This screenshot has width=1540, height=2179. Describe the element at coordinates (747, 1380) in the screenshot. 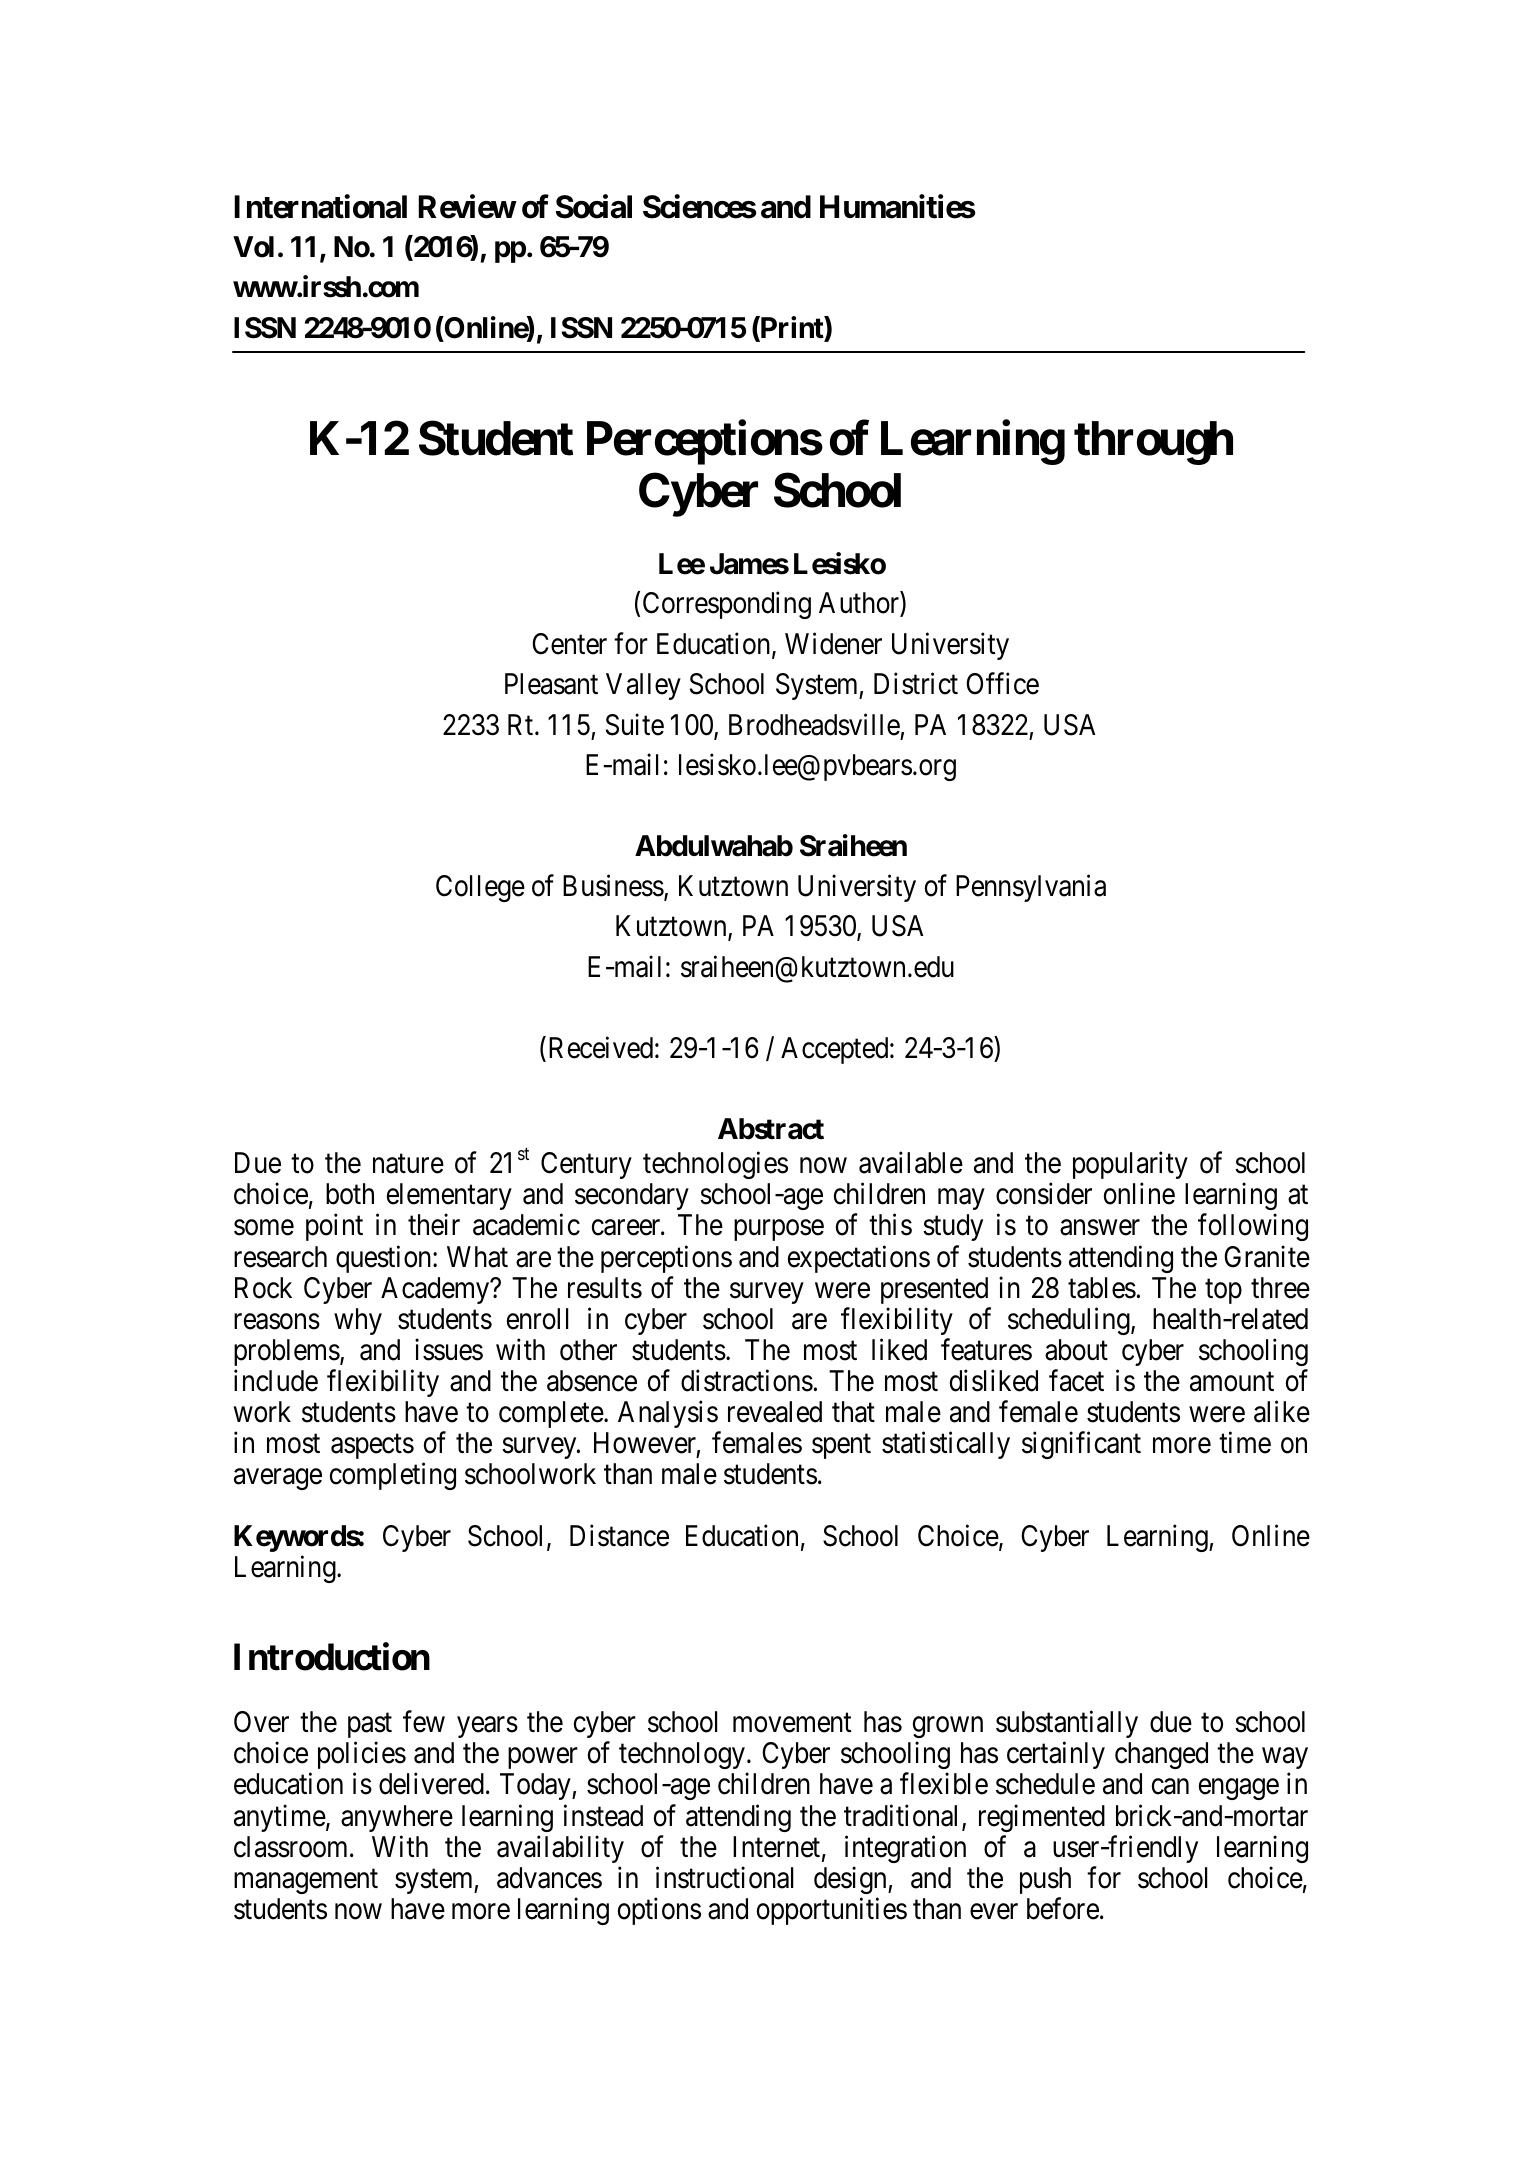

I see `distractions` at that location.
